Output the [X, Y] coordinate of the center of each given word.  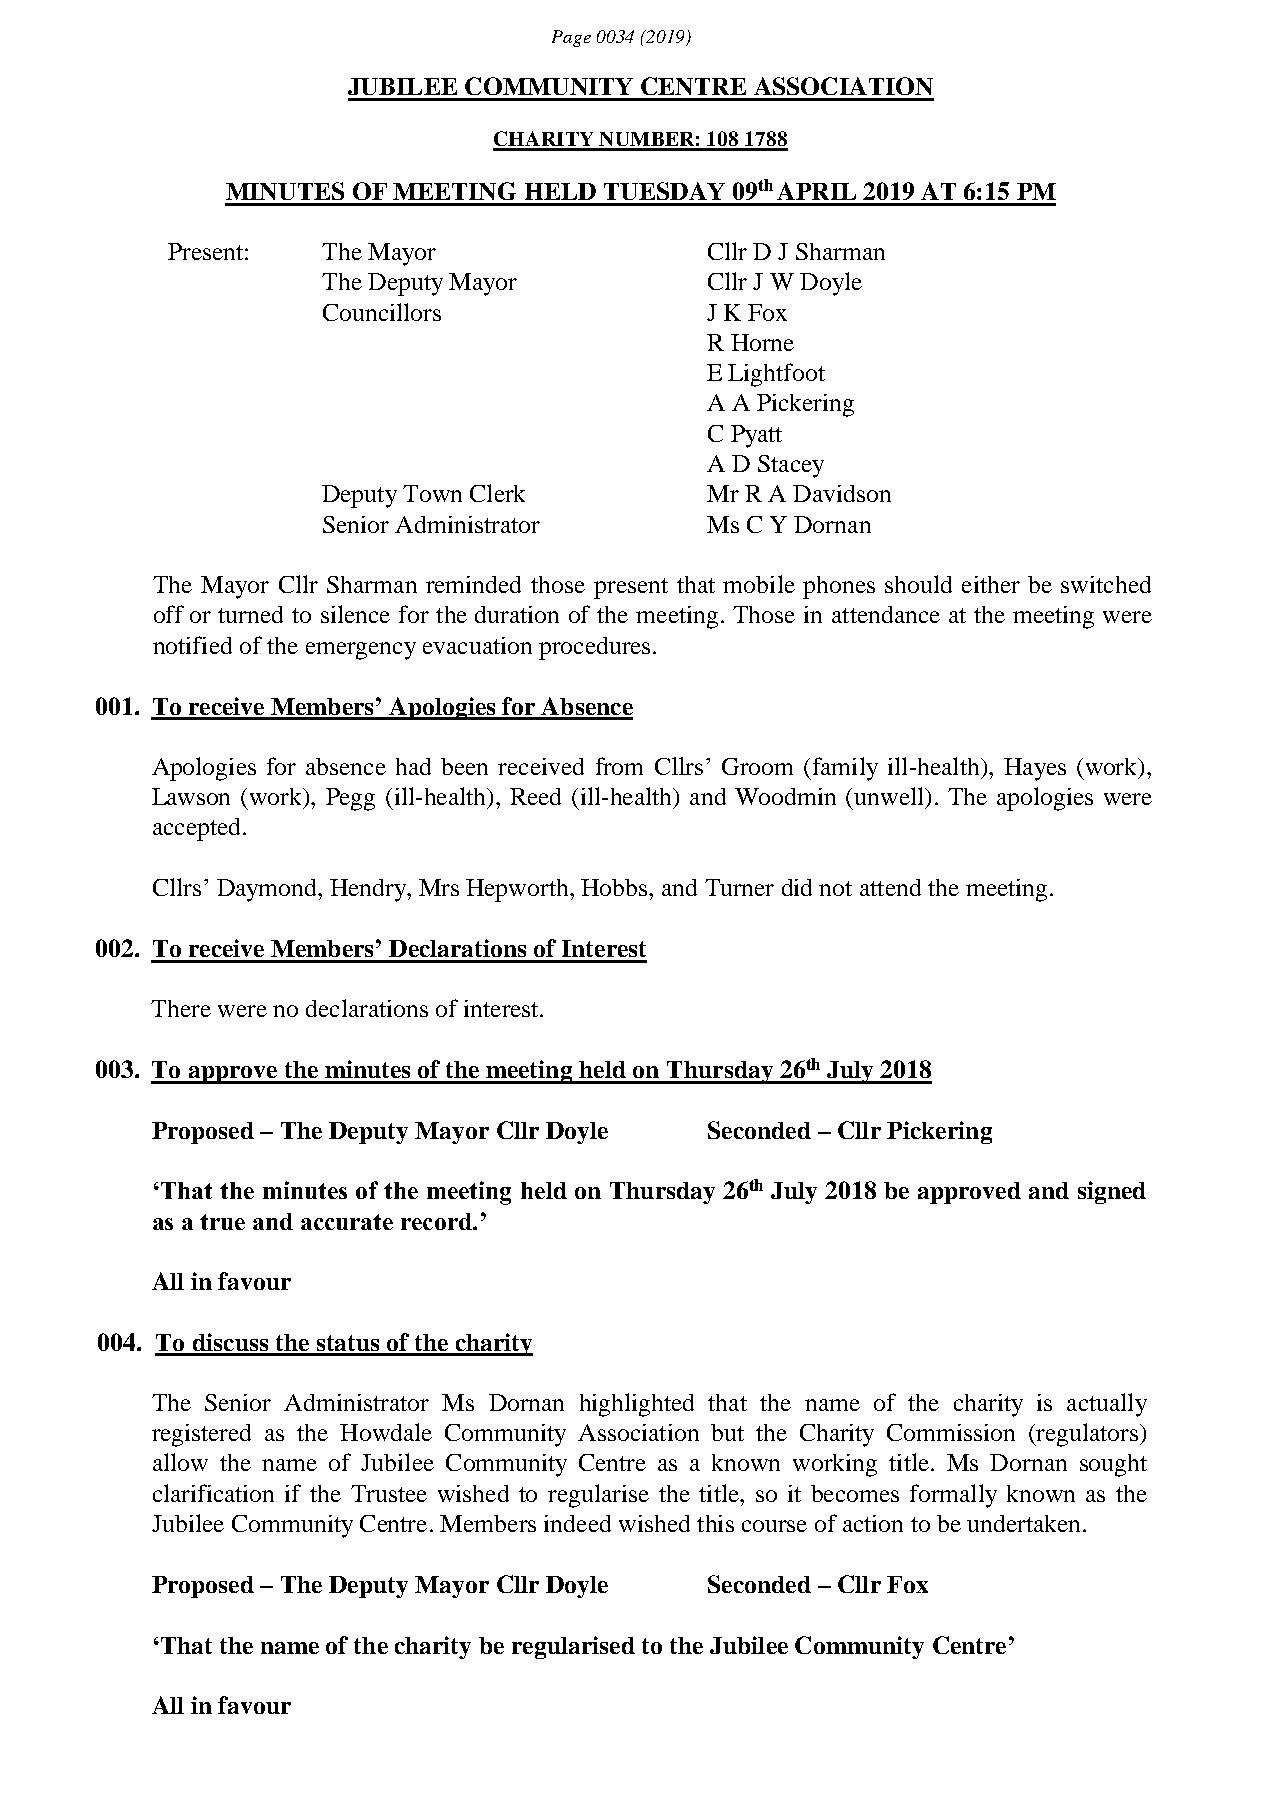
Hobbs [615, 887]
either [991, 584]
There [181, 1008]
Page [571, 38]
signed [1112, 1192]
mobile [759, 584]
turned [250, 614]
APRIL [816, 191]
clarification [213, 1493]
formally [953, 1496]
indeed [577, 1523]
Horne [762, 342]
